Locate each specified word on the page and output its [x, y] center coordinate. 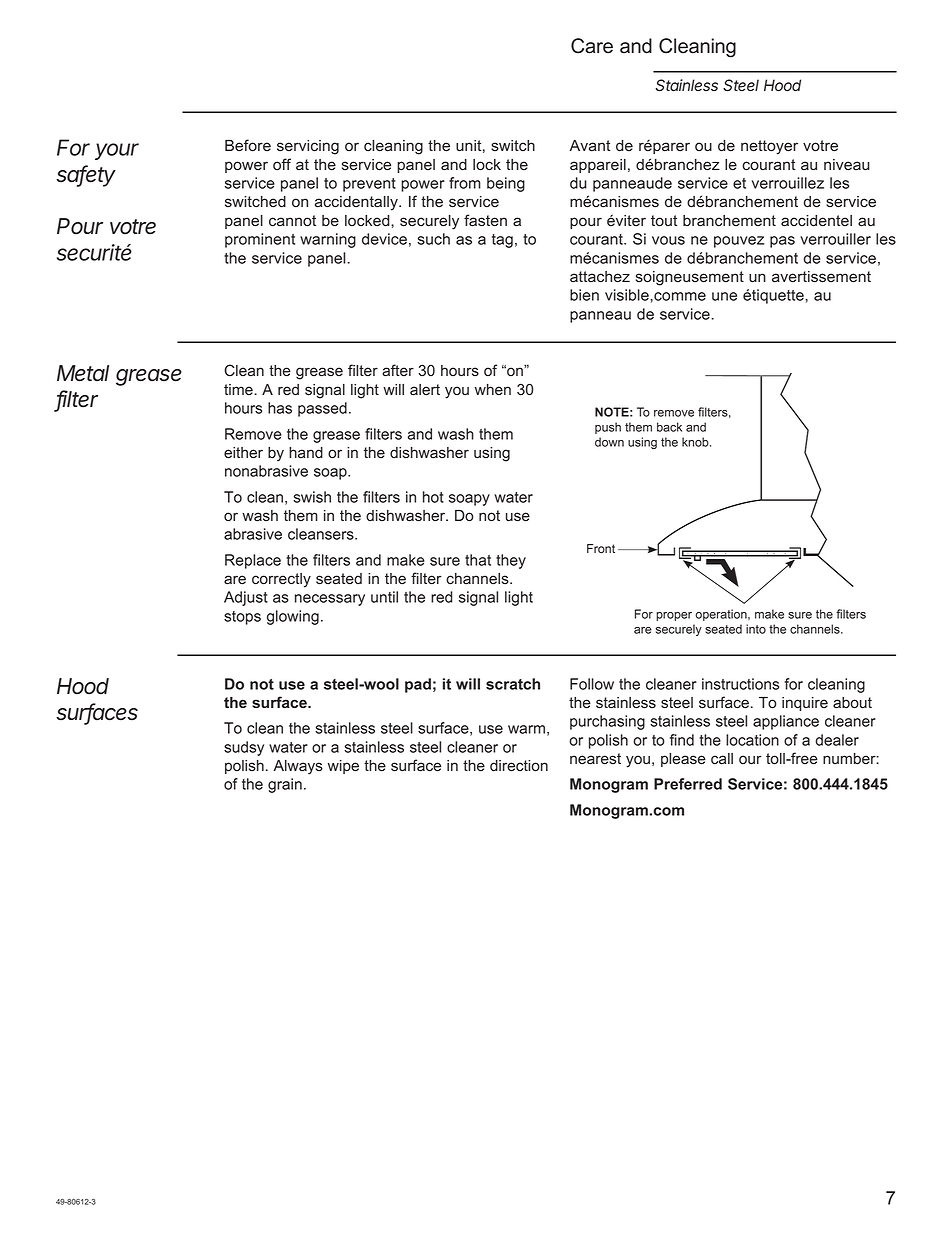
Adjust [246, 598]
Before [248, 145]
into [756, 629]
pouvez [739, 242]
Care [592, 46]
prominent [260, 240]
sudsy [244, 748]
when [493, 389]
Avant [590, 146]
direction [519, 766]
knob [696, 442]
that [478, 560]
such [433, 239]
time [239, 389]
